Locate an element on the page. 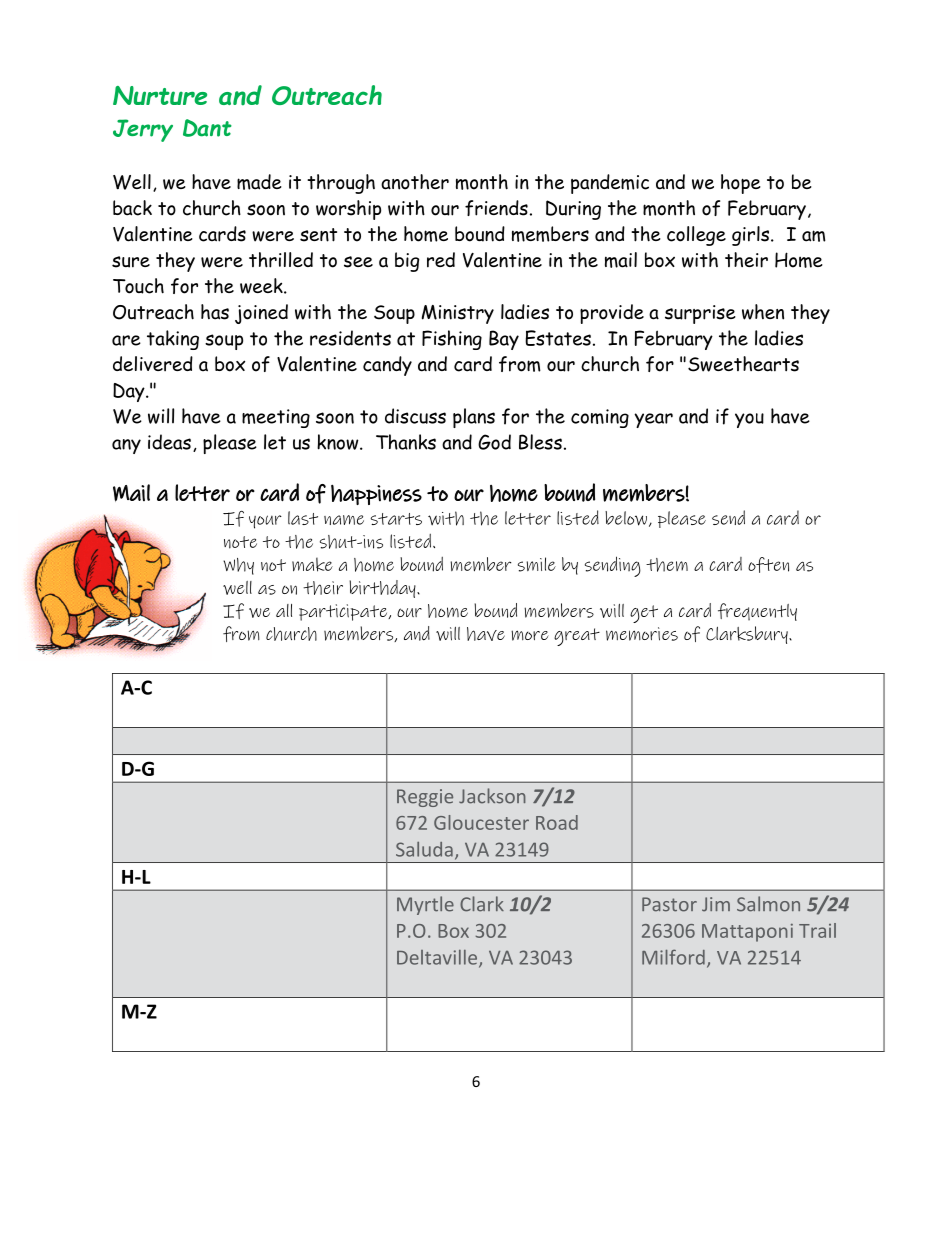 This page has width=952, height=1233. hope is located at coordinates (741, 184).
